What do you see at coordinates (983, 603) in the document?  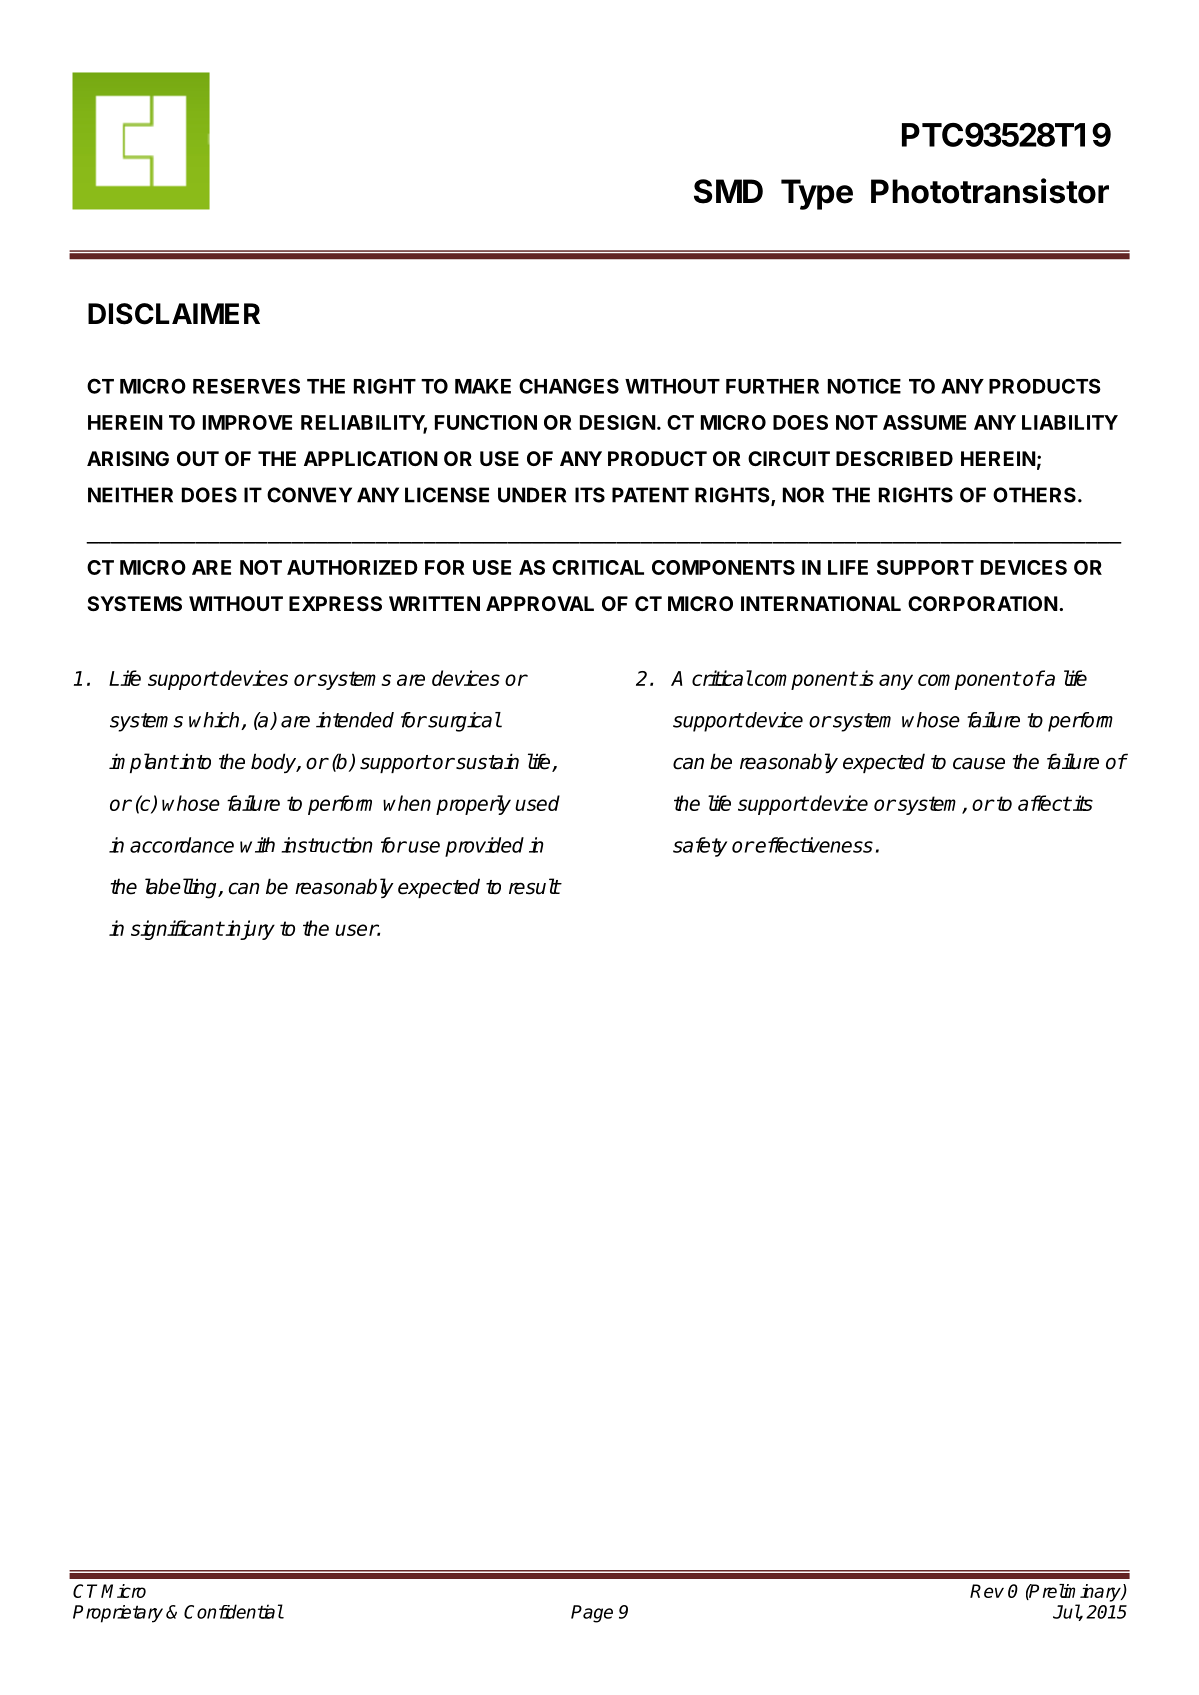 I see `CORPORATION` at bounding box center [983, 603].
